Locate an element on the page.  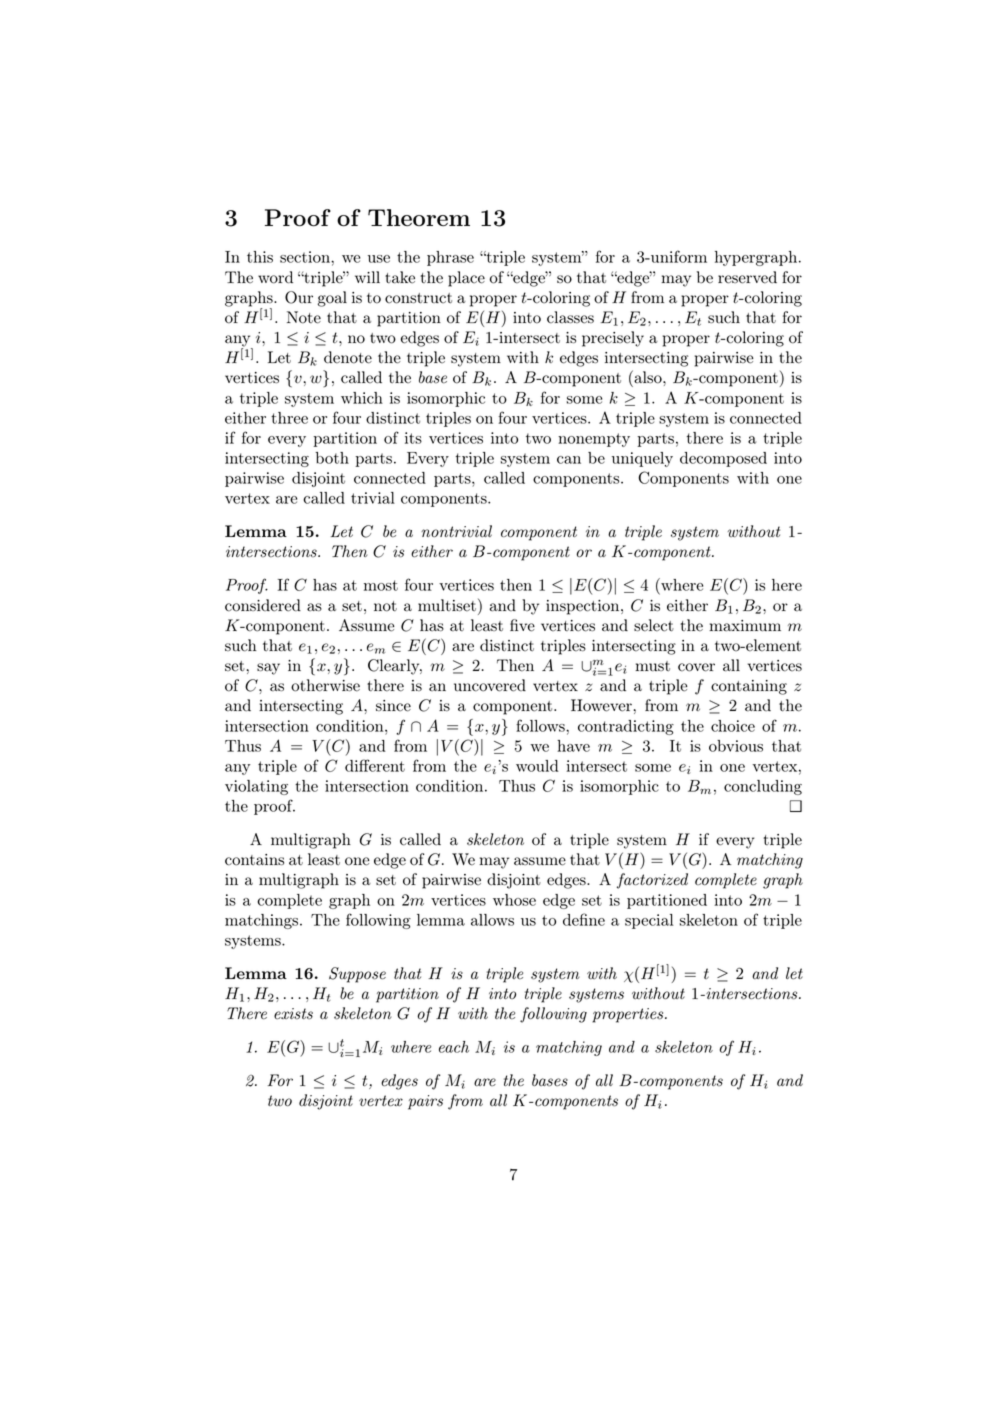
can is located at coordinates (569, 460).
